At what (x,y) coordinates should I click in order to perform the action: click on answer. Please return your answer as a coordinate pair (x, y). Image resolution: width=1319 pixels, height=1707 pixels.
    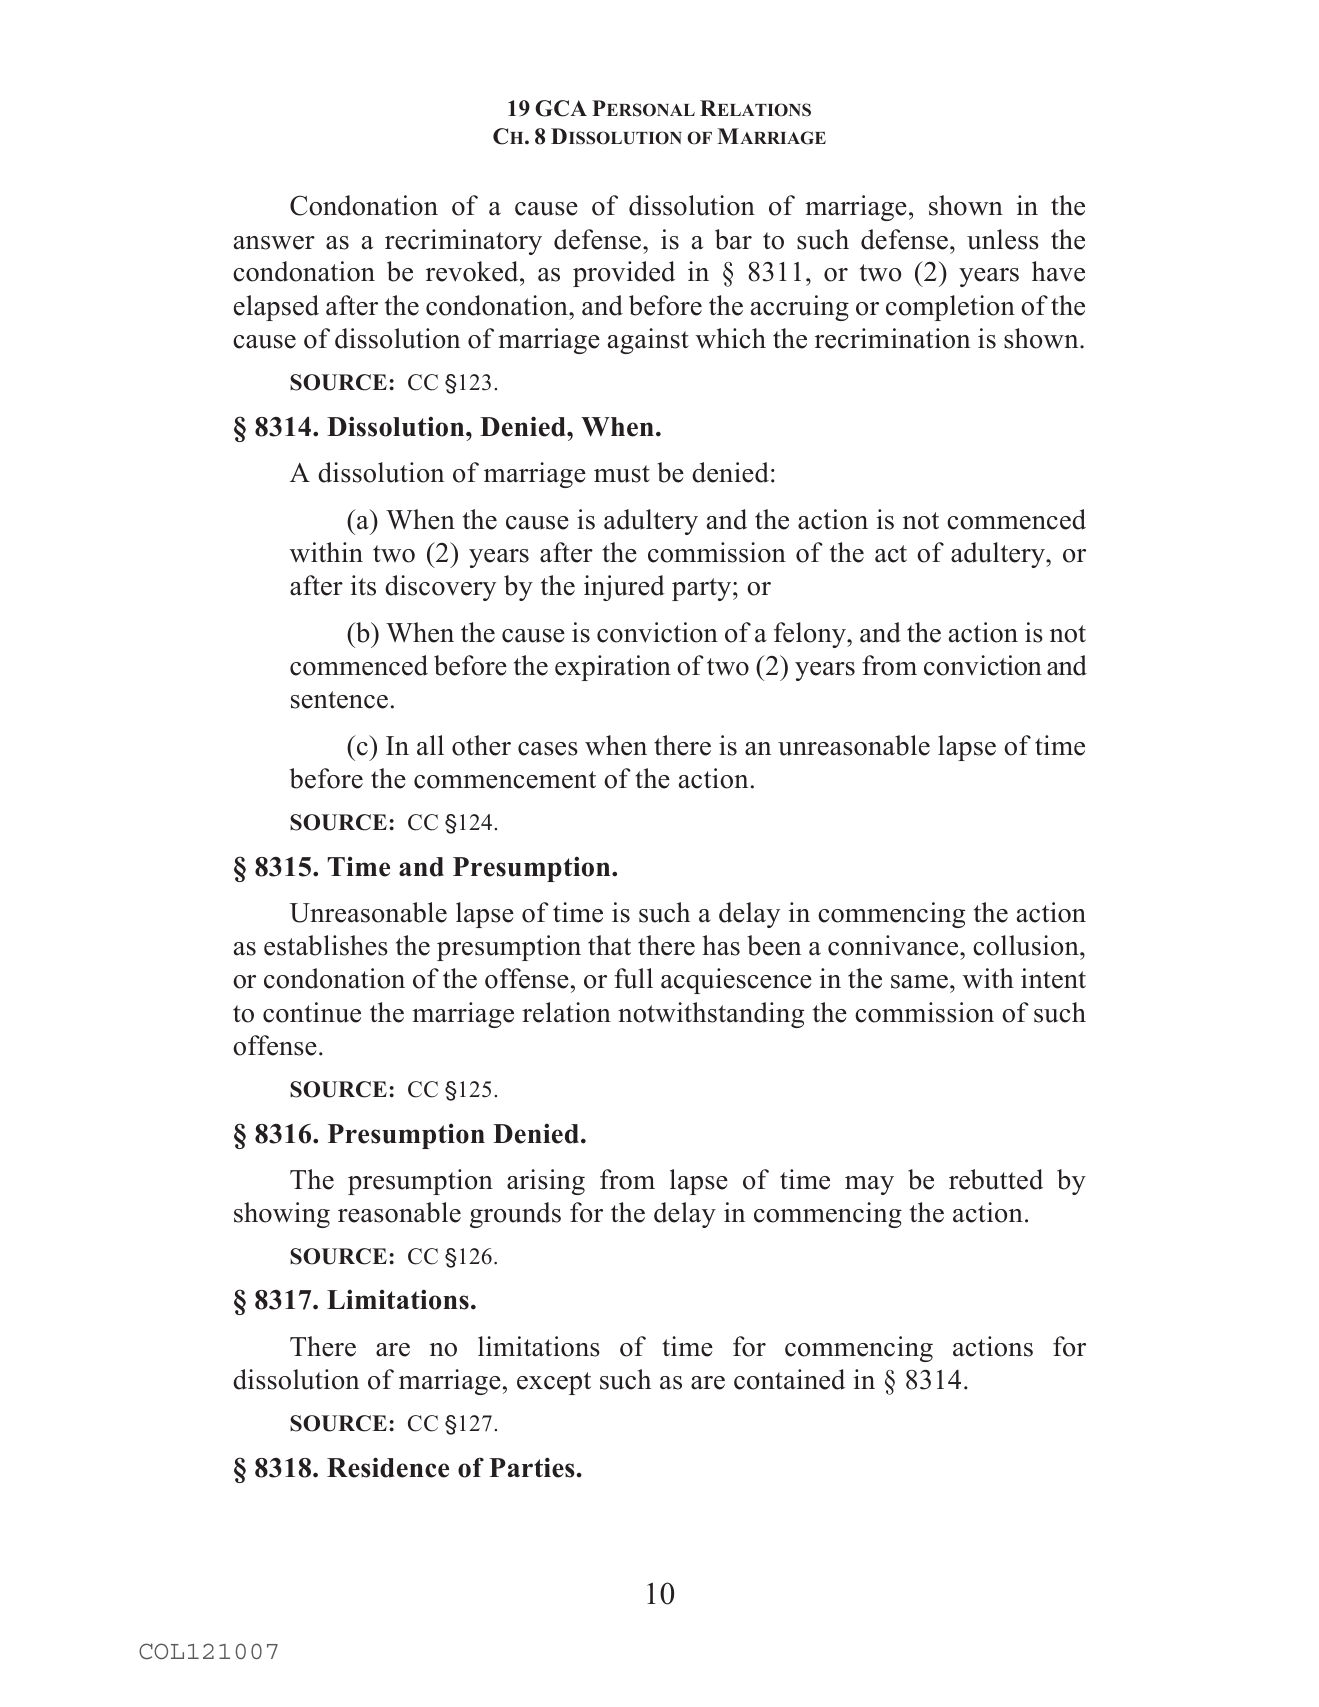
    Looking at the image, I should click on (274, 243).
